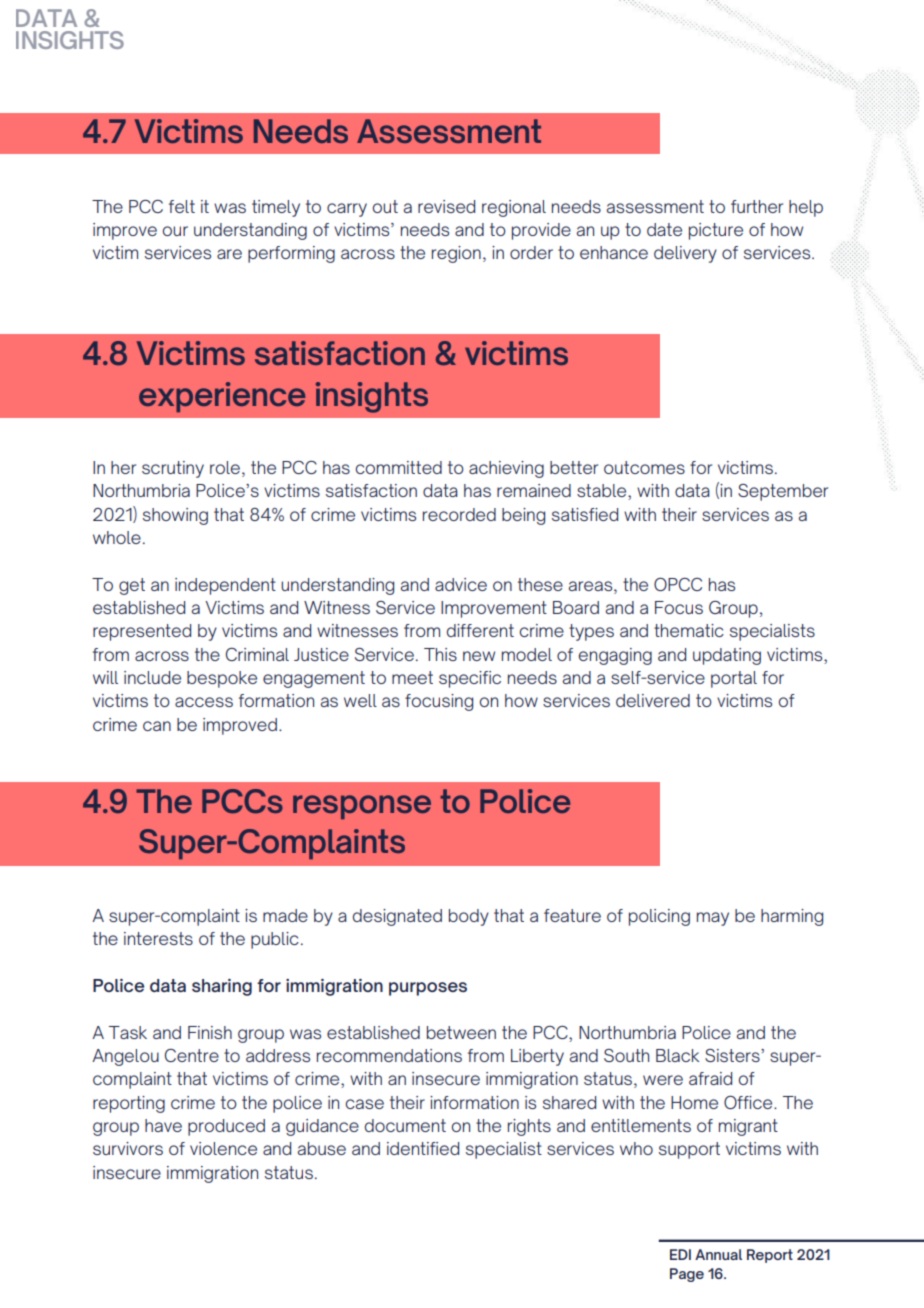  I want to click on sharing, so click(222, 987).
